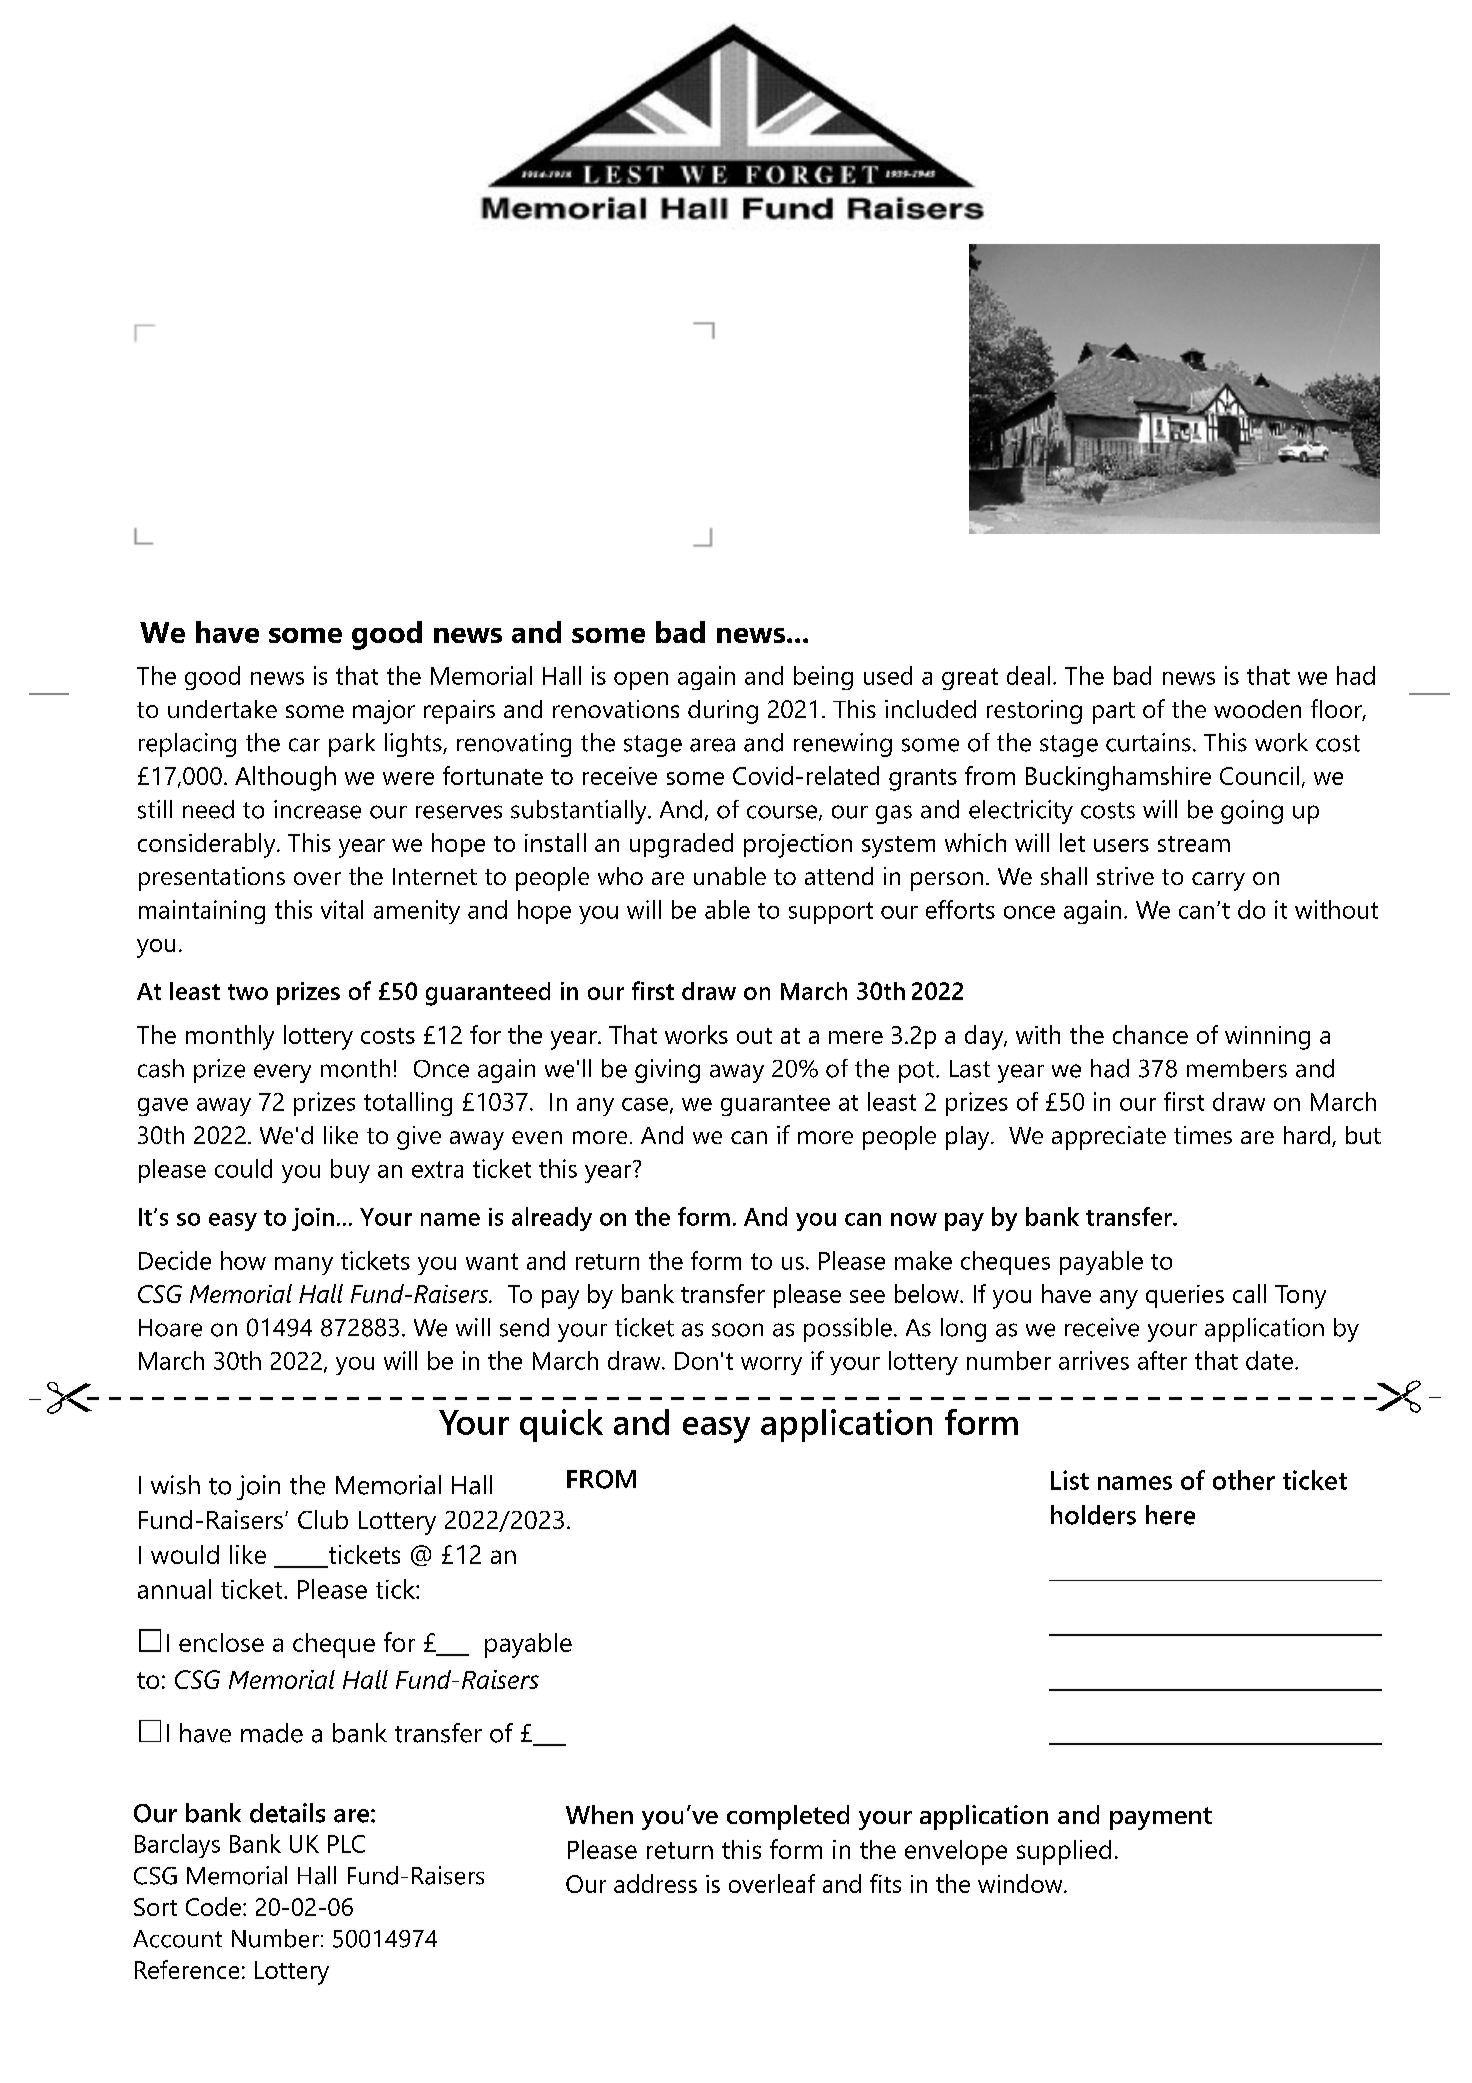 This screenshot has height=2083, width=1472. Describe the element at coordinates (213, 1906) in the screenshot. I see `Code` at that location.
